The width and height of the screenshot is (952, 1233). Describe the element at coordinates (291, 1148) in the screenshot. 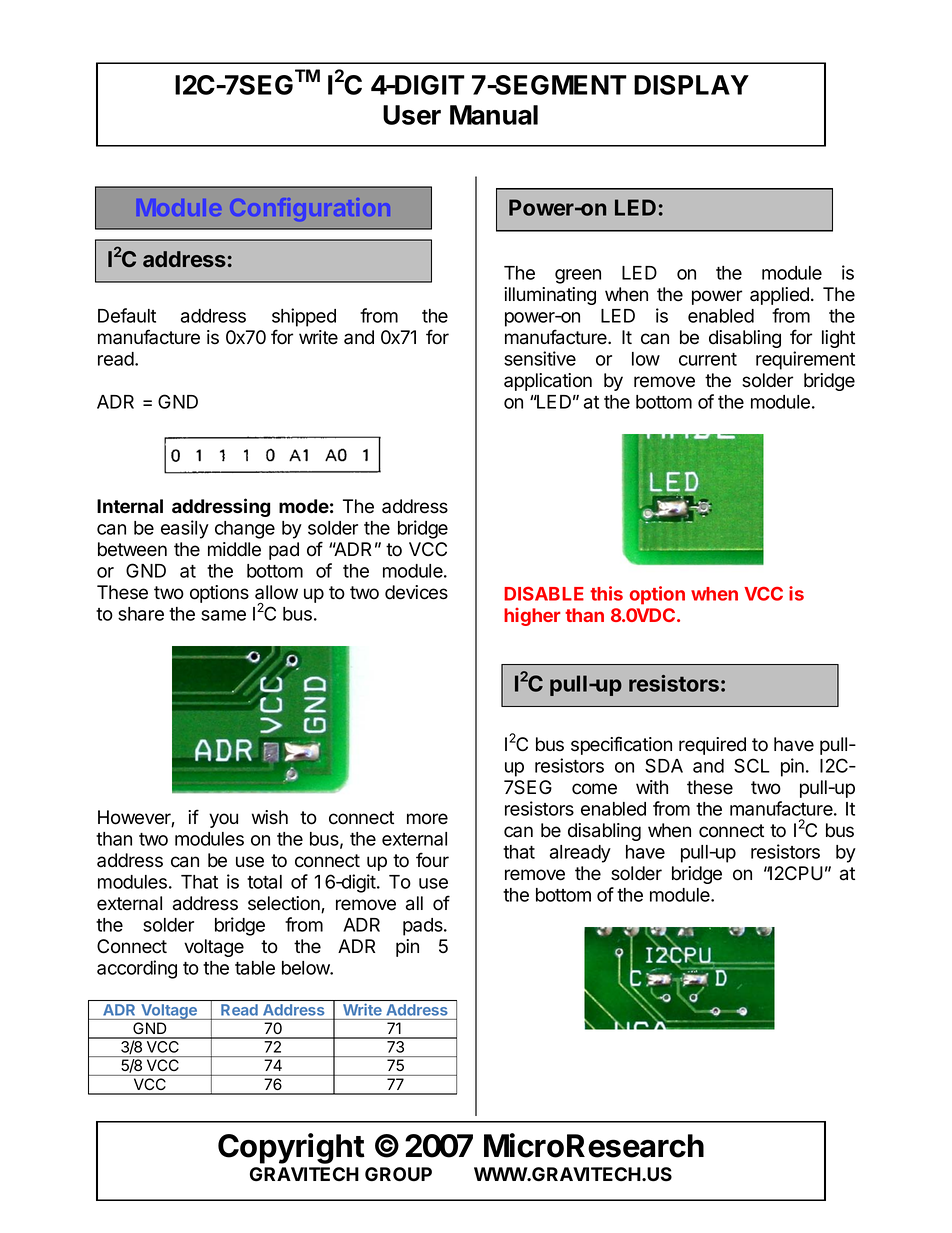

I see `Copyright` at that location.
